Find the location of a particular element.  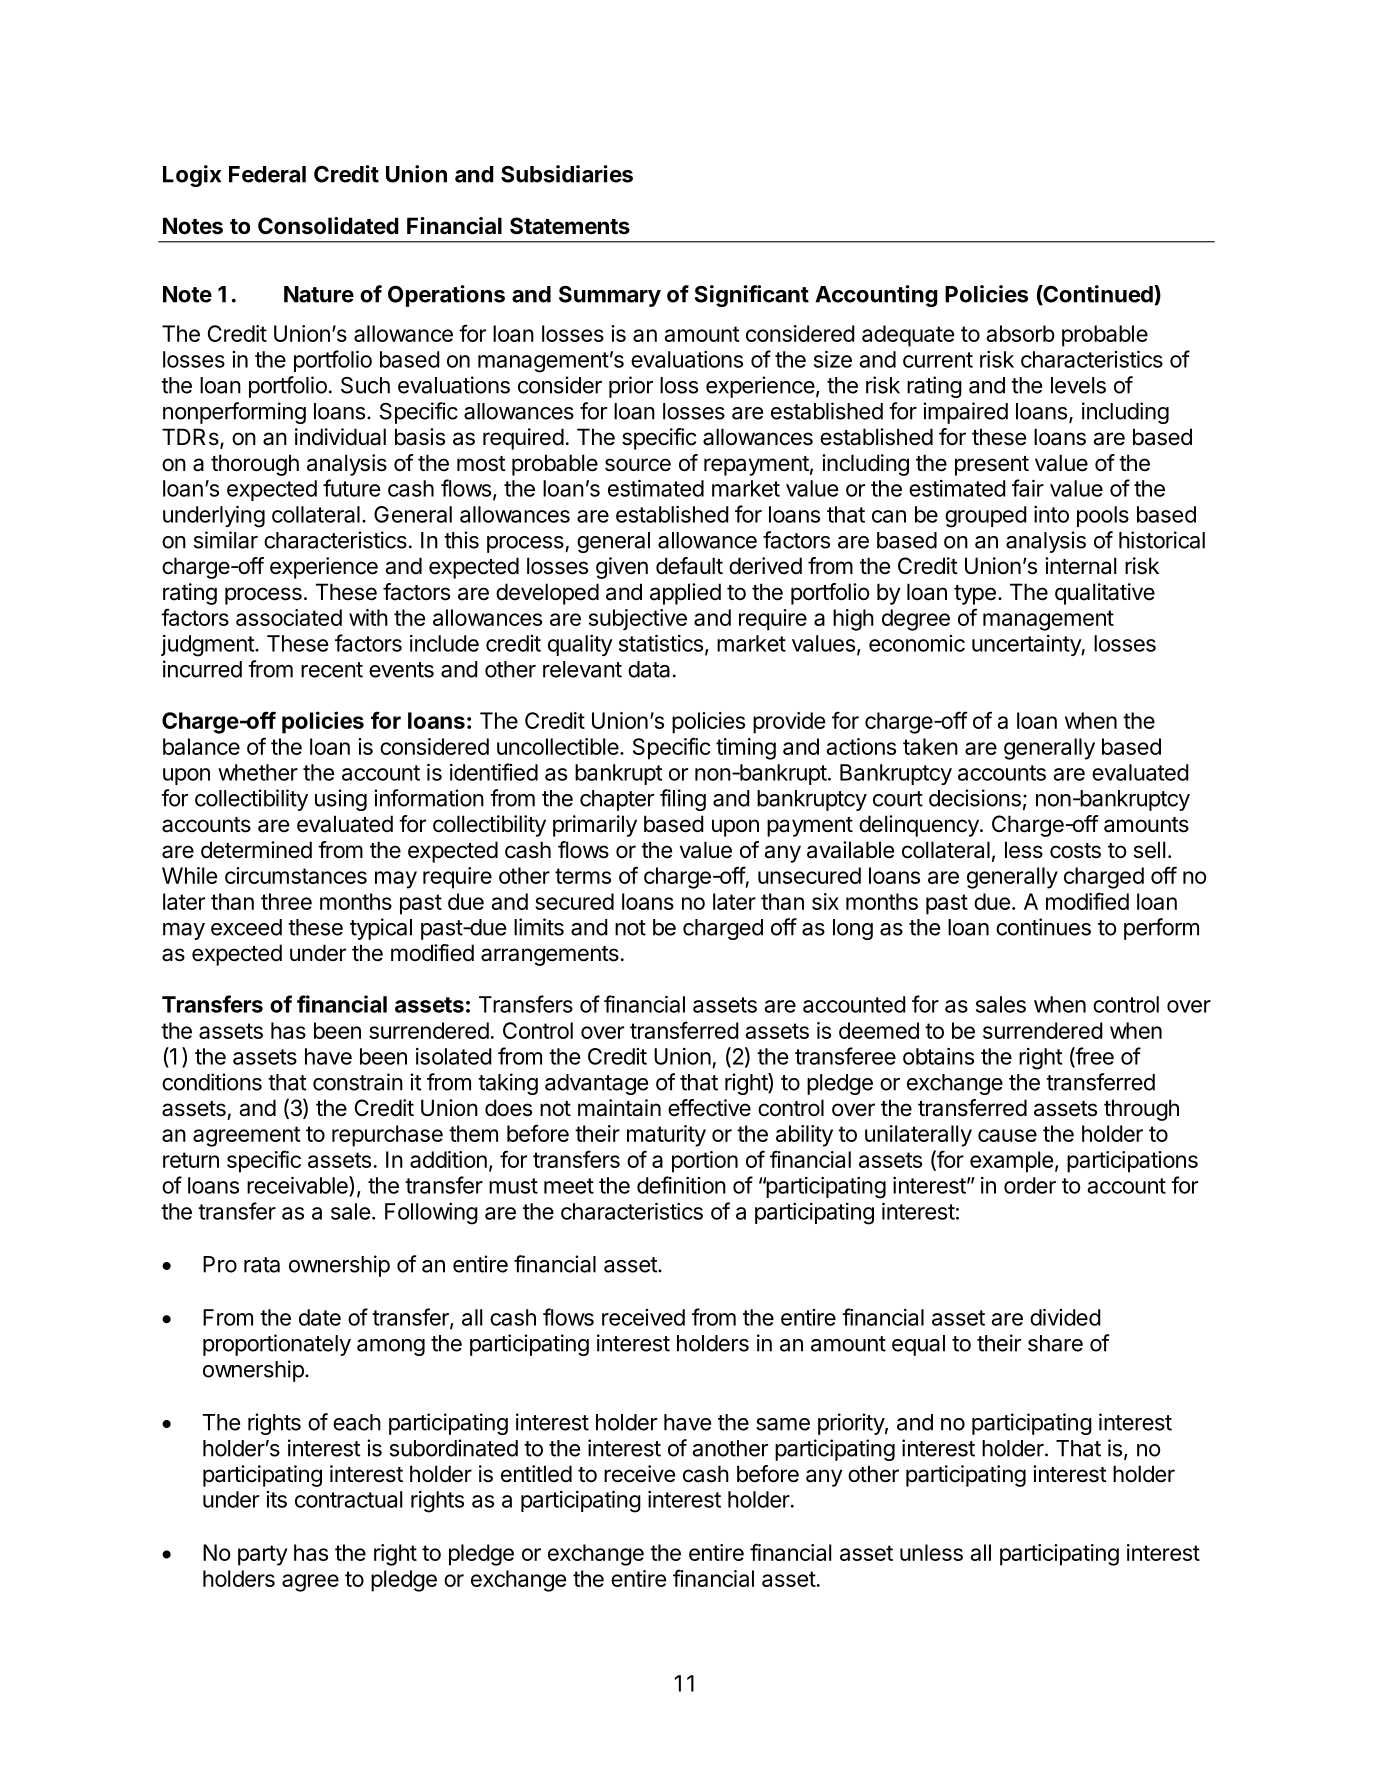

costs is located at coordinates (1075, 851).
